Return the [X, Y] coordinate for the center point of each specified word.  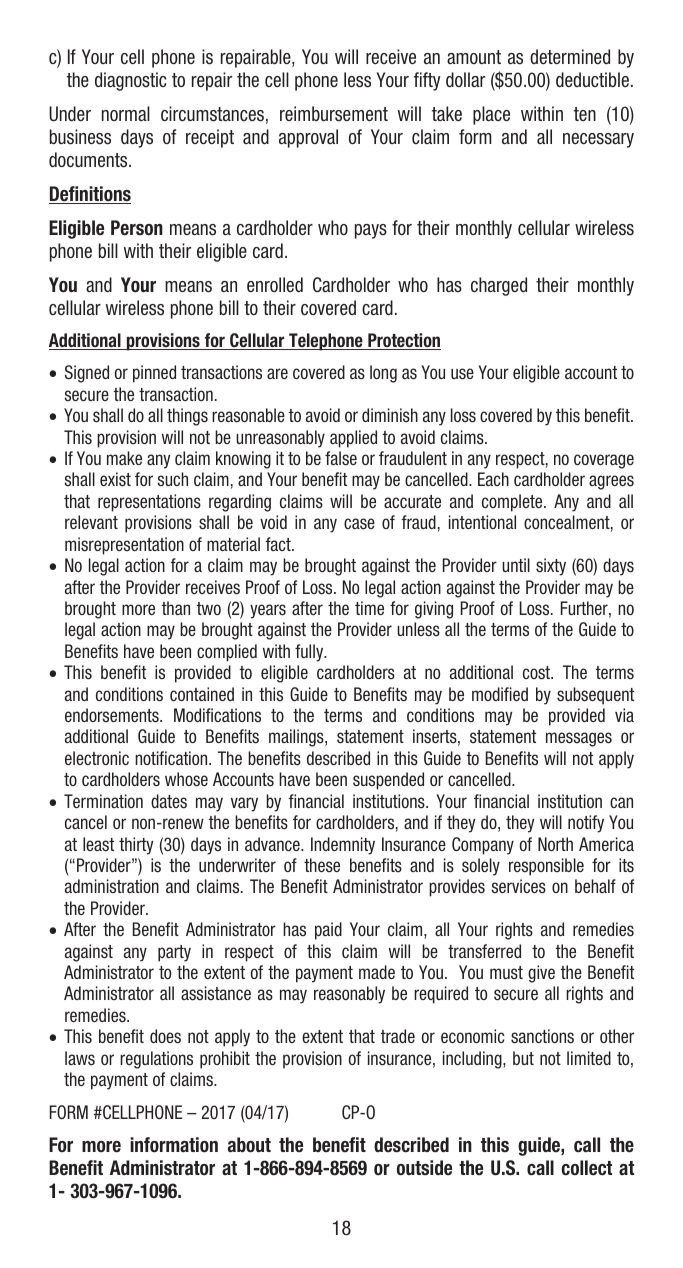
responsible [546, 867]
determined [570, 57]
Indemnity [343, 846]
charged [499, 286]
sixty [551, 567]
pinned [154, 374]
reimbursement [334, 114]
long [383, 374]
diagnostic [131, 81]
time [369, 608]
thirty [136, 846]
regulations [156, 1060]
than [176, 608]
